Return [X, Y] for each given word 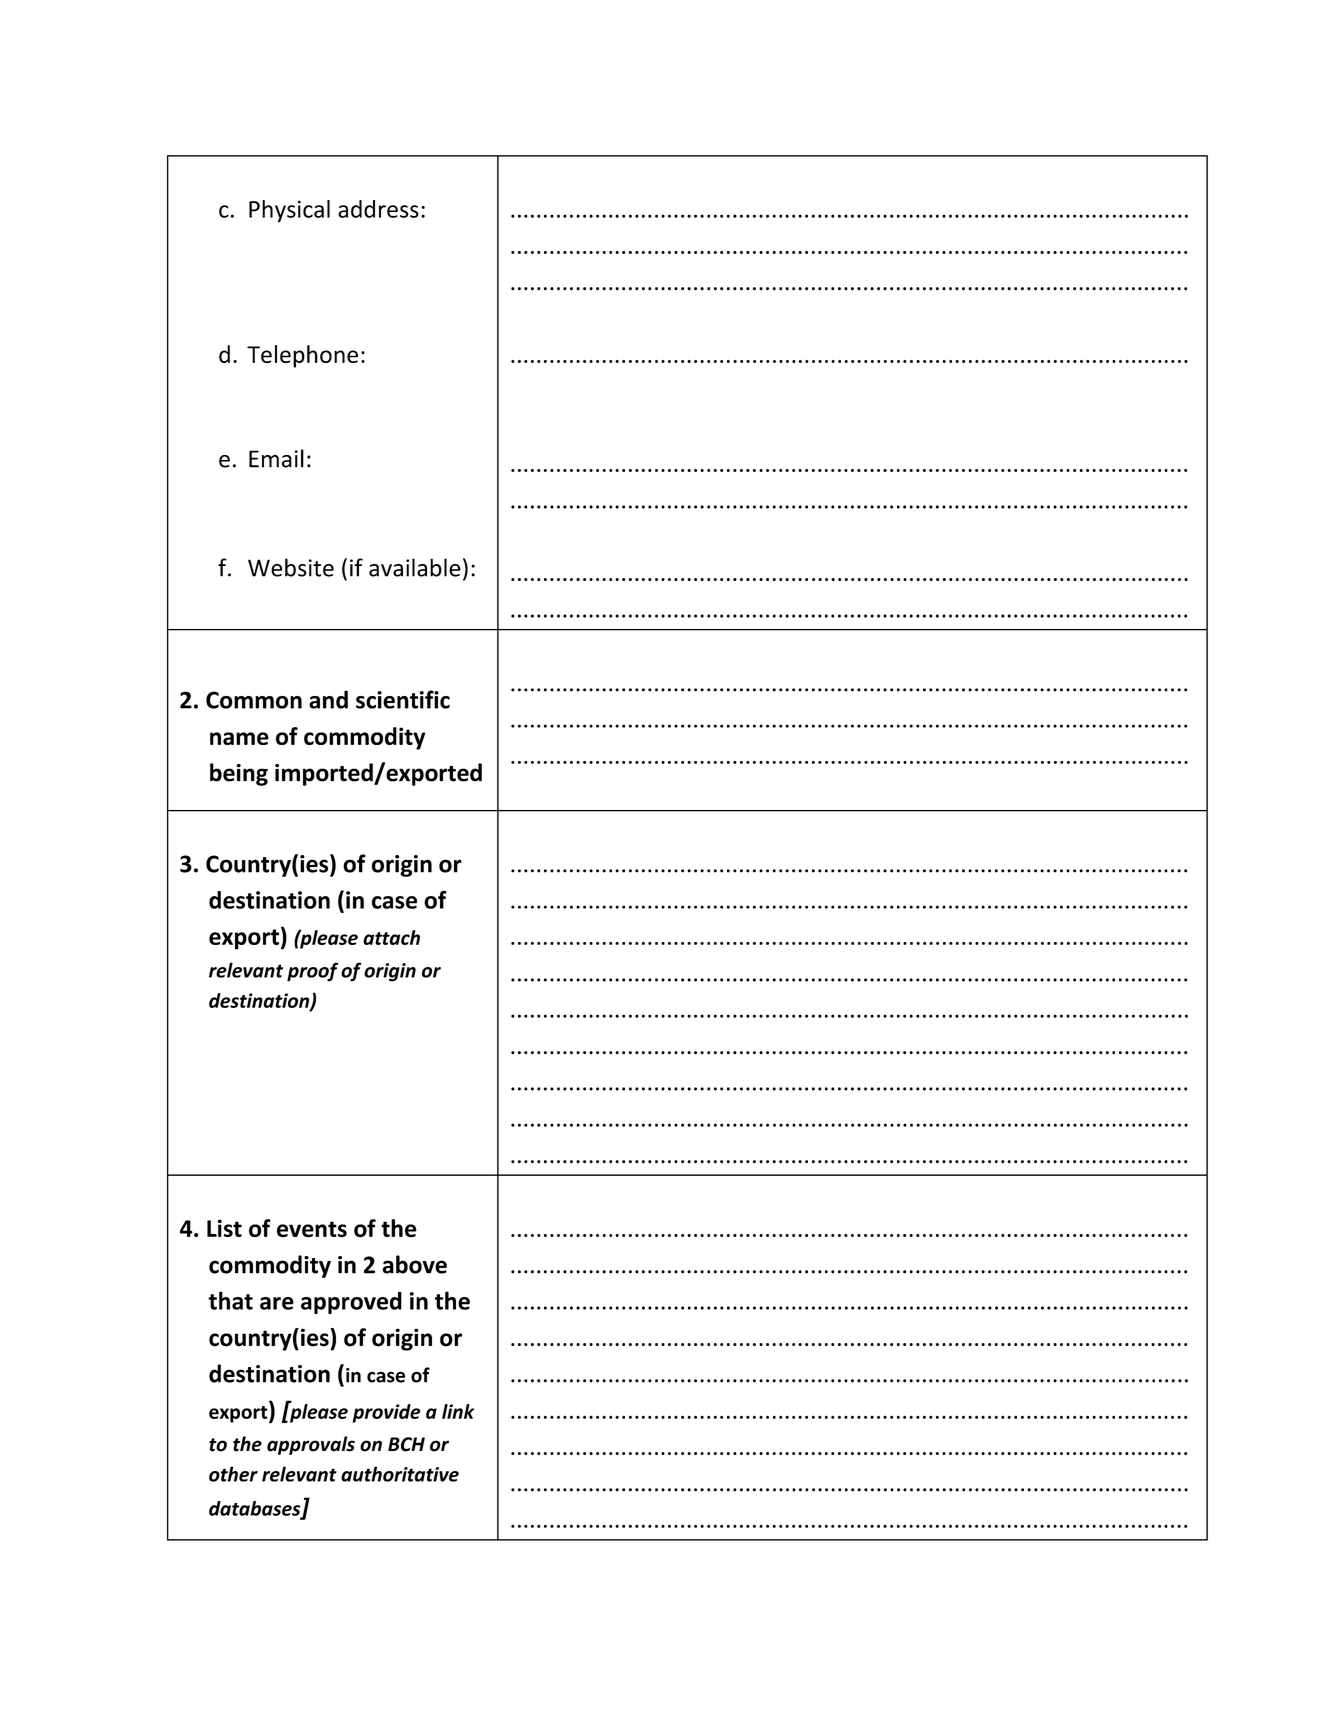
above [414, 1264]
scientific [403, 699]
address [378, 209]
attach [391, 937]
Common [254, 700]
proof [312, 972]
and [328, 699]
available [415, 567]
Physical [289, 211]
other [233, 1474]
